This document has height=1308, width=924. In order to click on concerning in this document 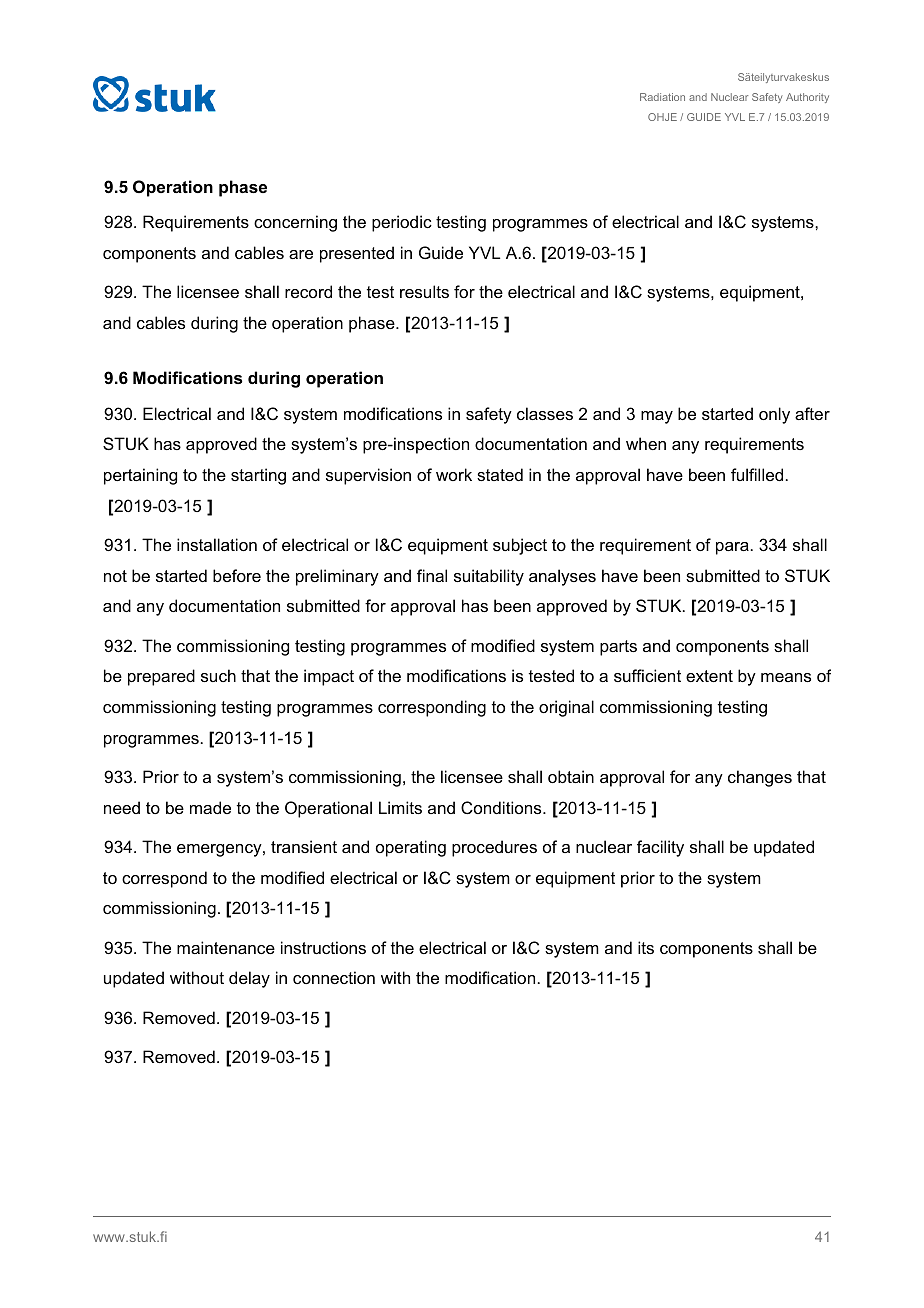, I will do `click(295, 223)`.
